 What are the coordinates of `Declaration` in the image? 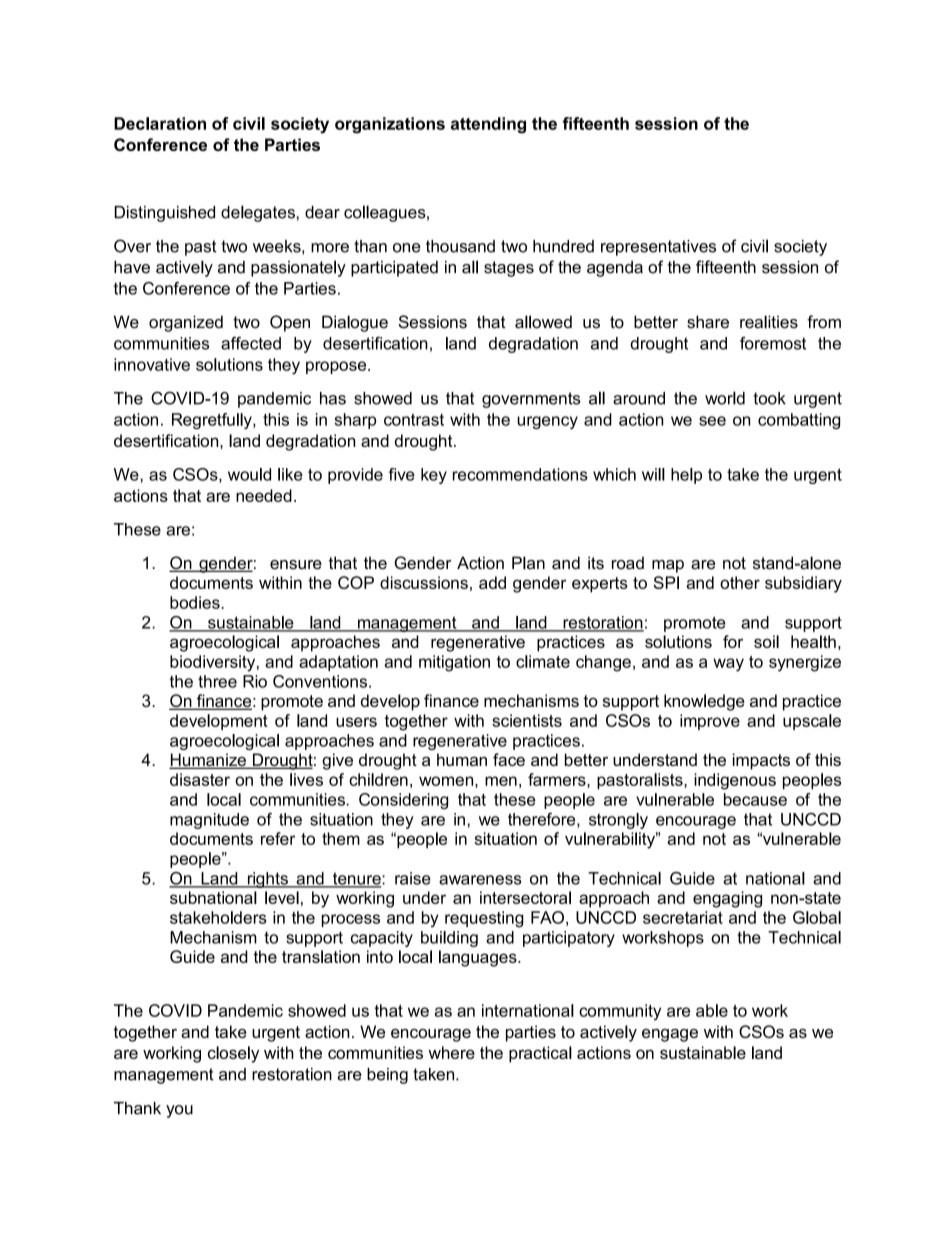 It's located at (160, 123).
